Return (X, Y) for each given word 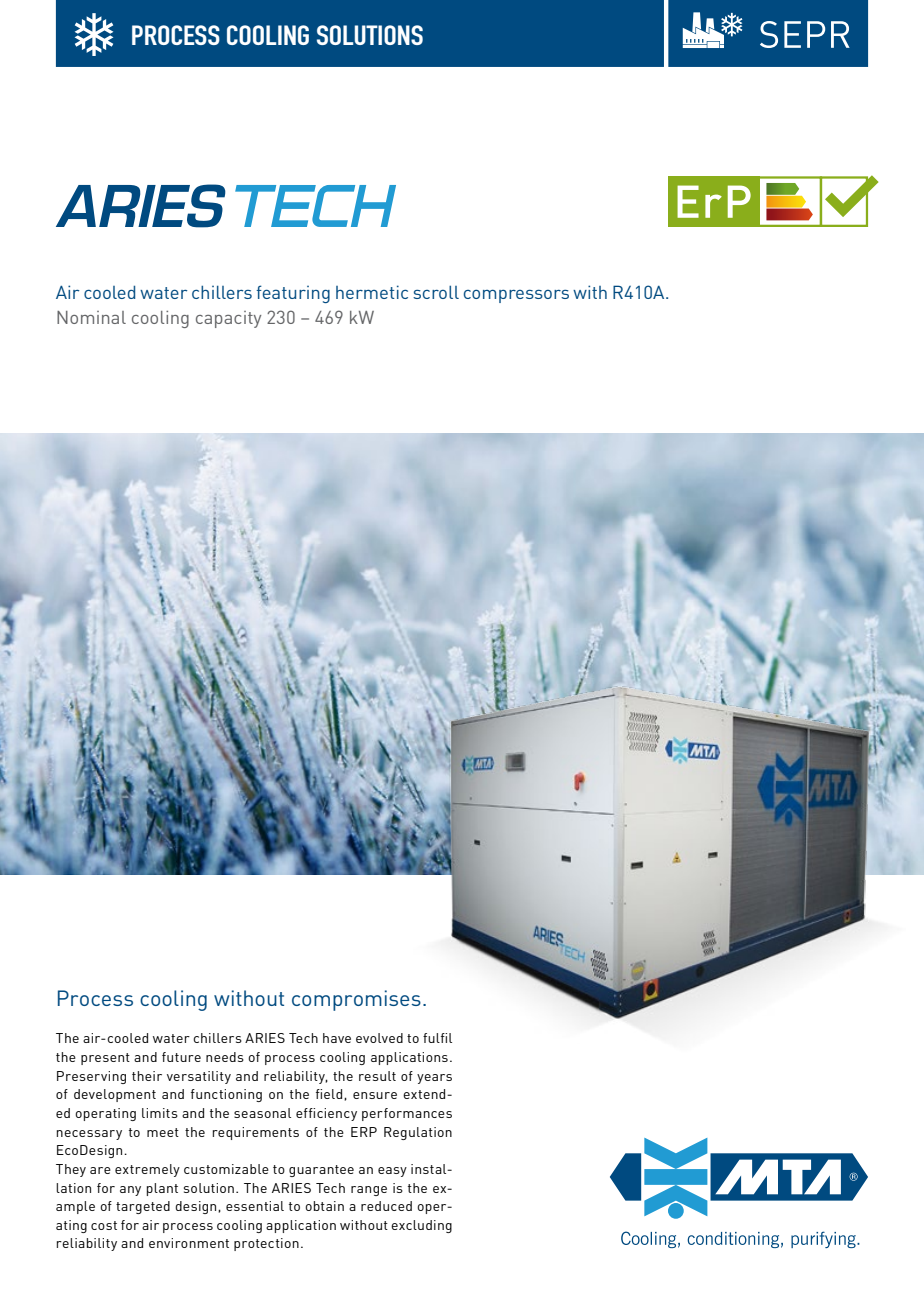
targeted (143, 1207)
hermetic (372, 292)
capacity (228, 319)
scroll (436, 292)
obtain (324, 1206)
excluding (421, 1226)
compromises (356, 1000)
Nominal (91, 317)
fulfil (437, 1038)
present (105, 1059)
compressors (516, 296)
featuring (293, 294)
